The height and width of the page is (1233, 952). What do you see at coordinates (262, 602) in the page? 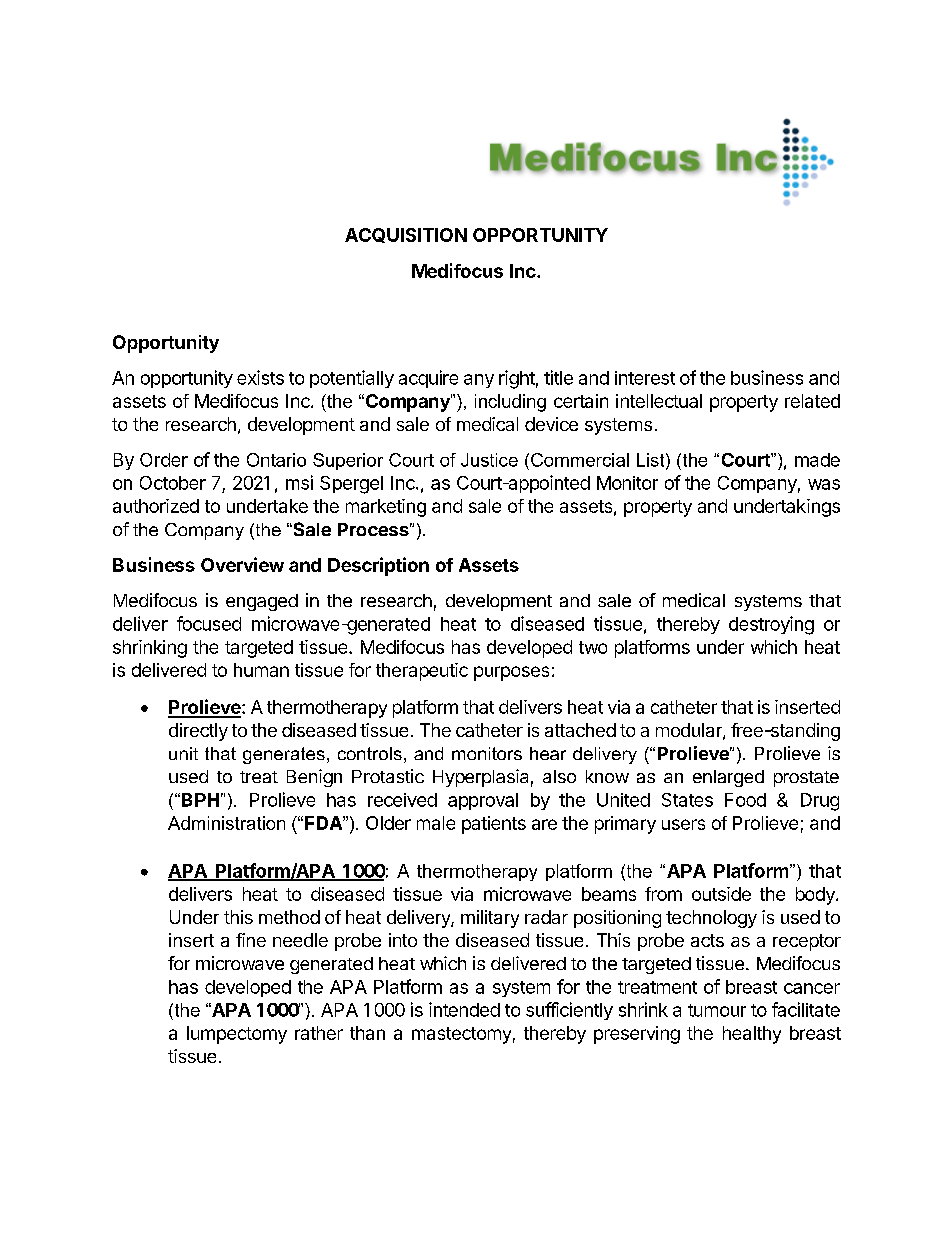
I see `engaged` at bounding box center [262, 602].
